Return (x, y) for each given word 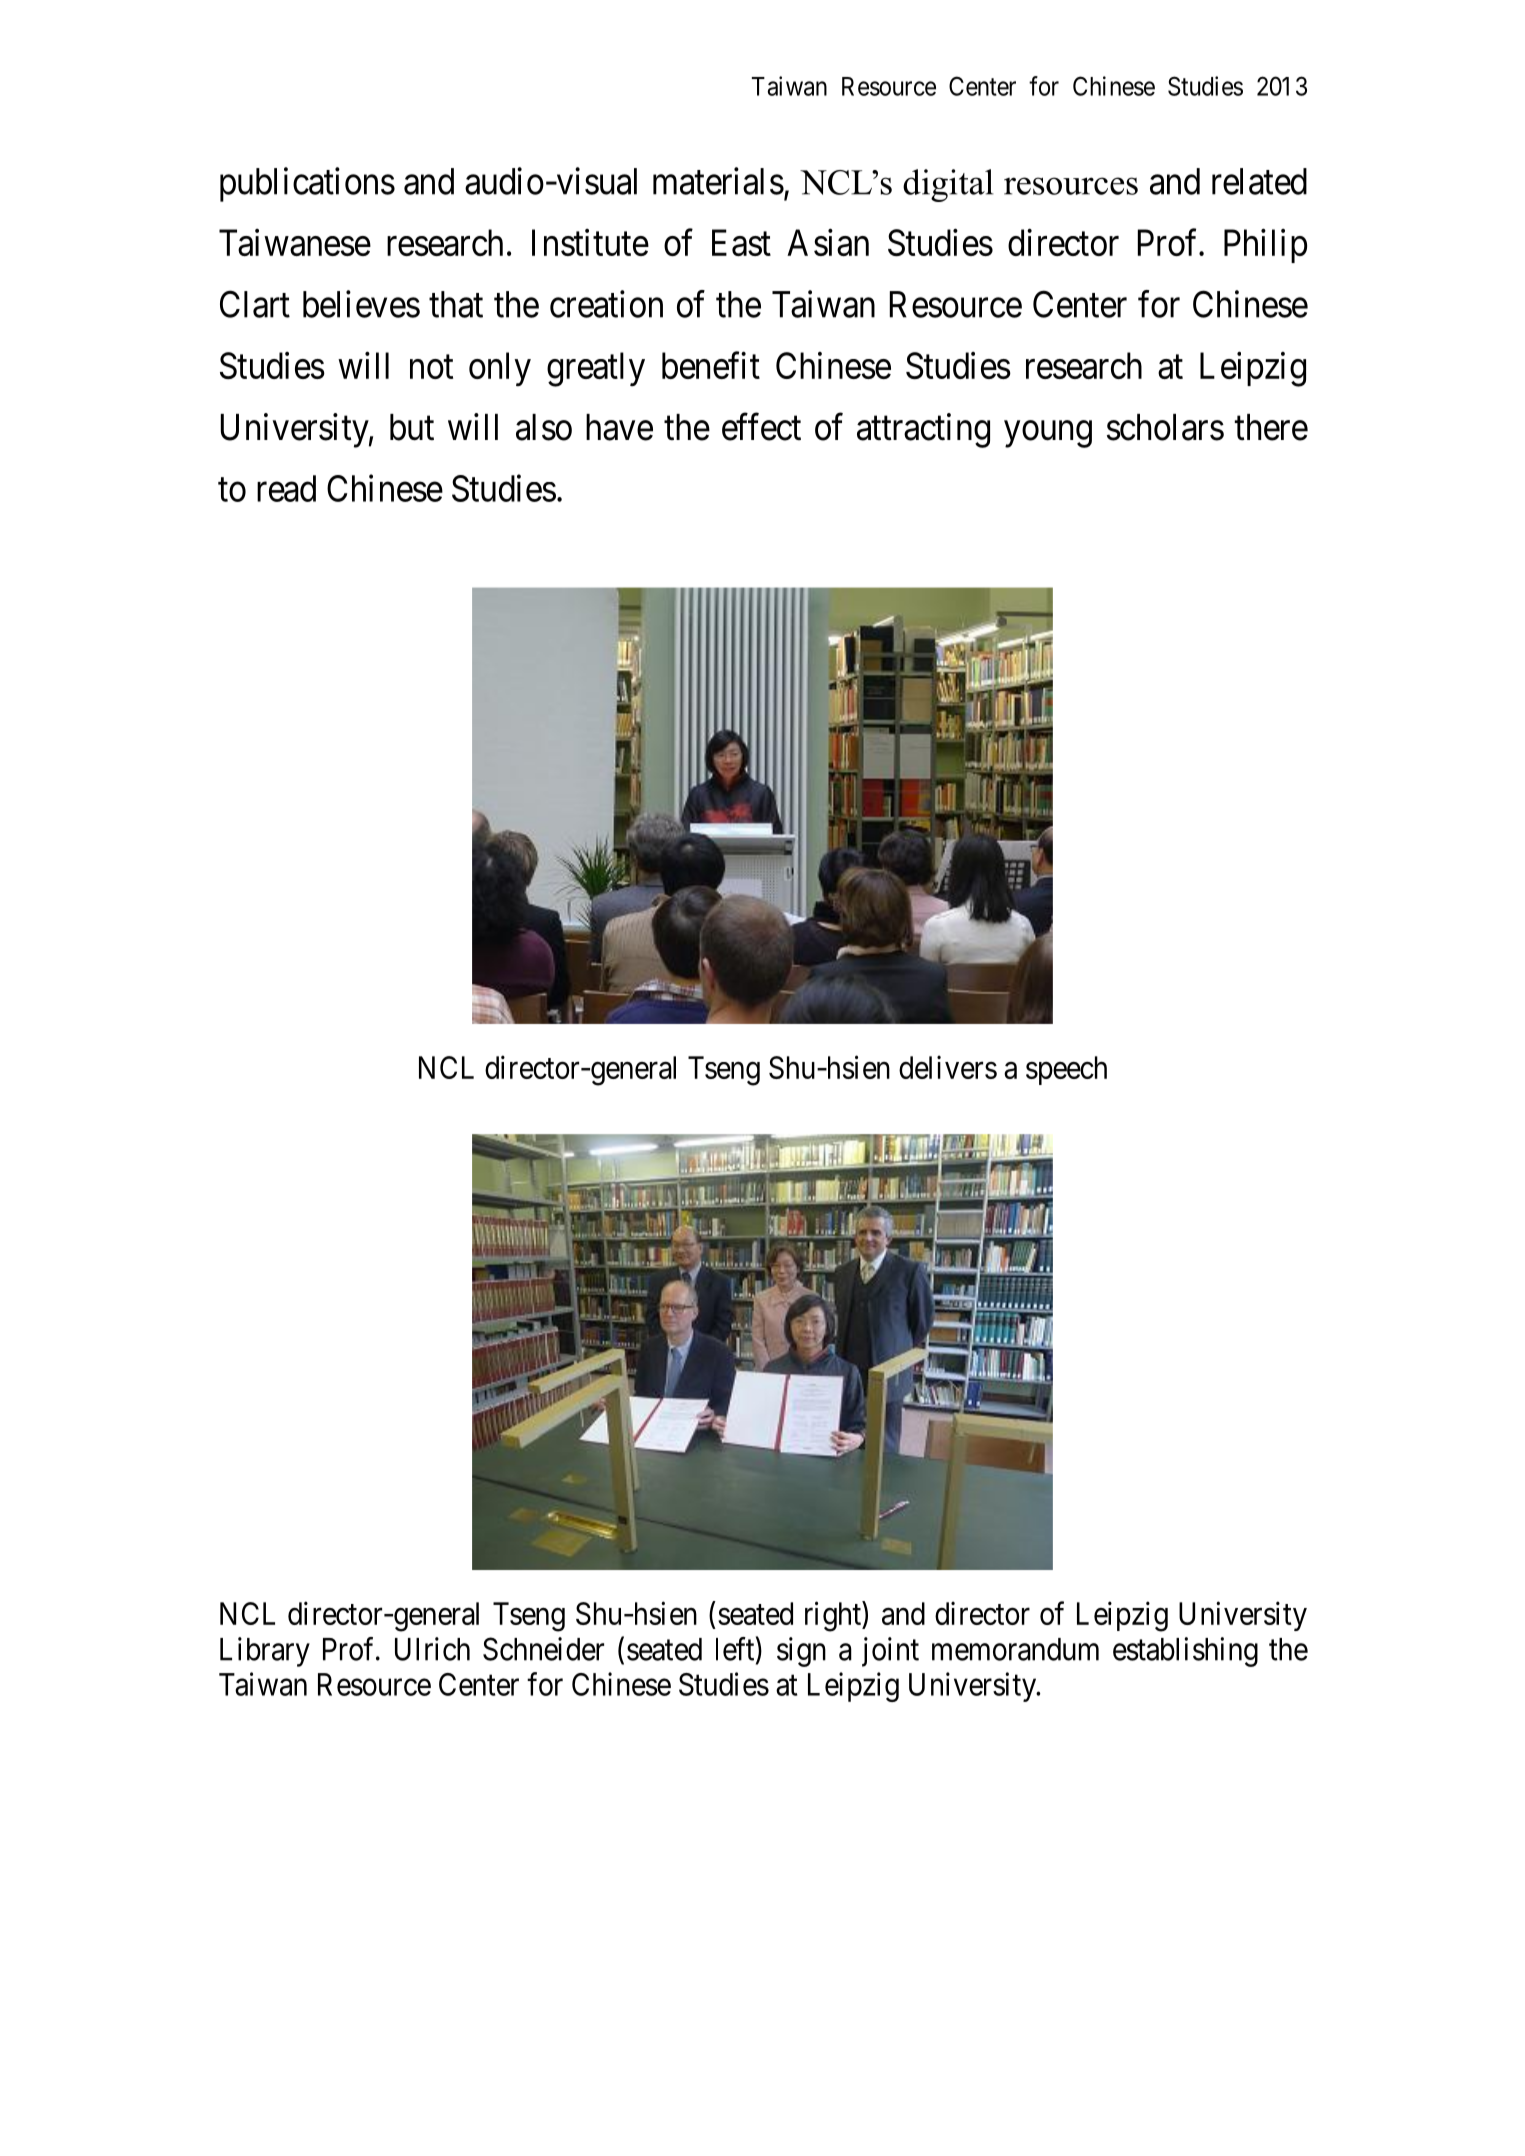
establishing (1185, 1652)
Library (265, 1652)
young (1048, 434)
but (412, 427)
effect (761, 427)
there (1271, 427)
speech (1066, 1070)
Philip (1265, 246)
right (834, 1616)
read (286, 488)
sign (801, 1652)
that (456, 304)
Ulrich (432, 1649)
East (741, 242)
